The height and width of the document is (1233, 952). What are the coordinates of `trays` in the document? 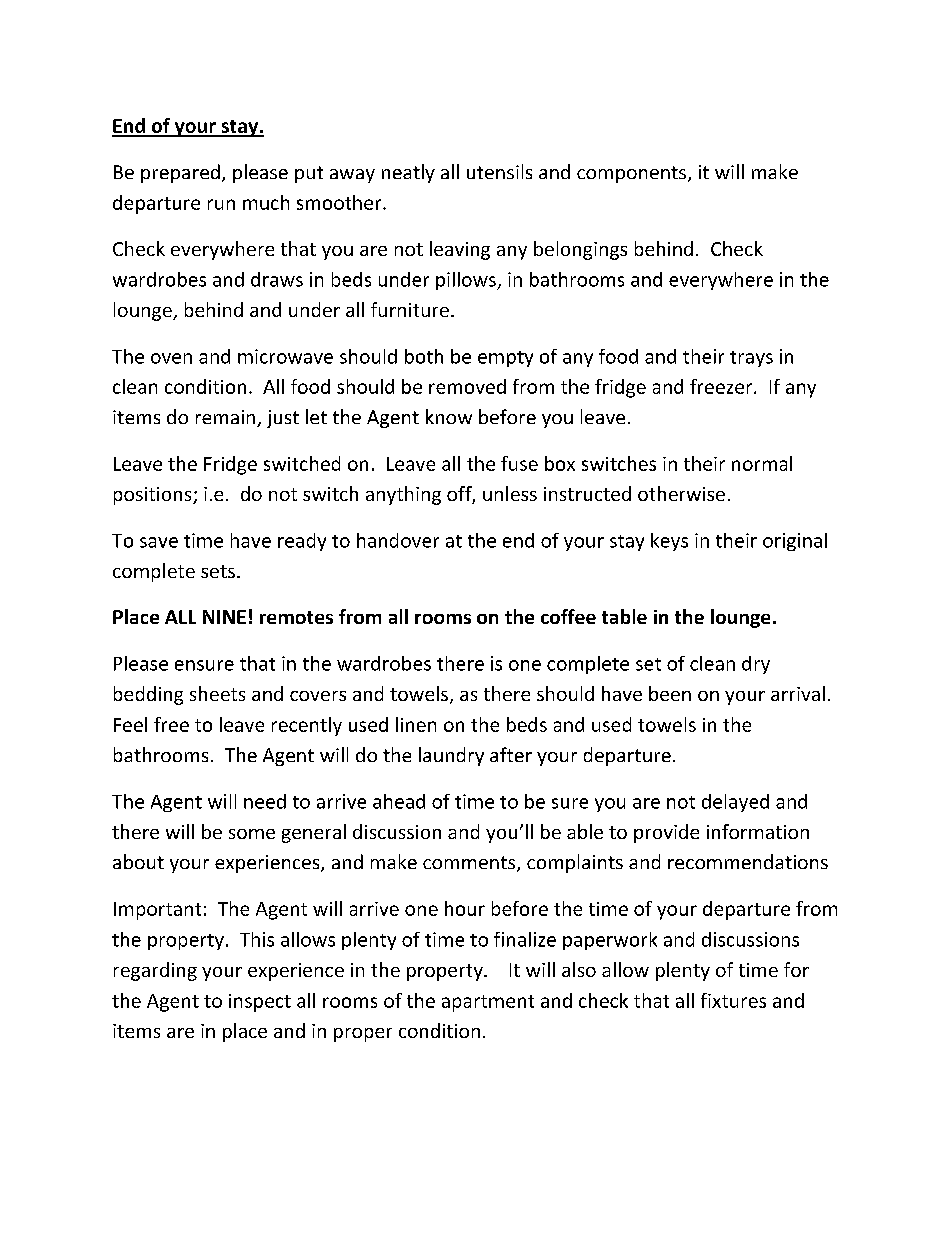 It's located at (751, 359).
